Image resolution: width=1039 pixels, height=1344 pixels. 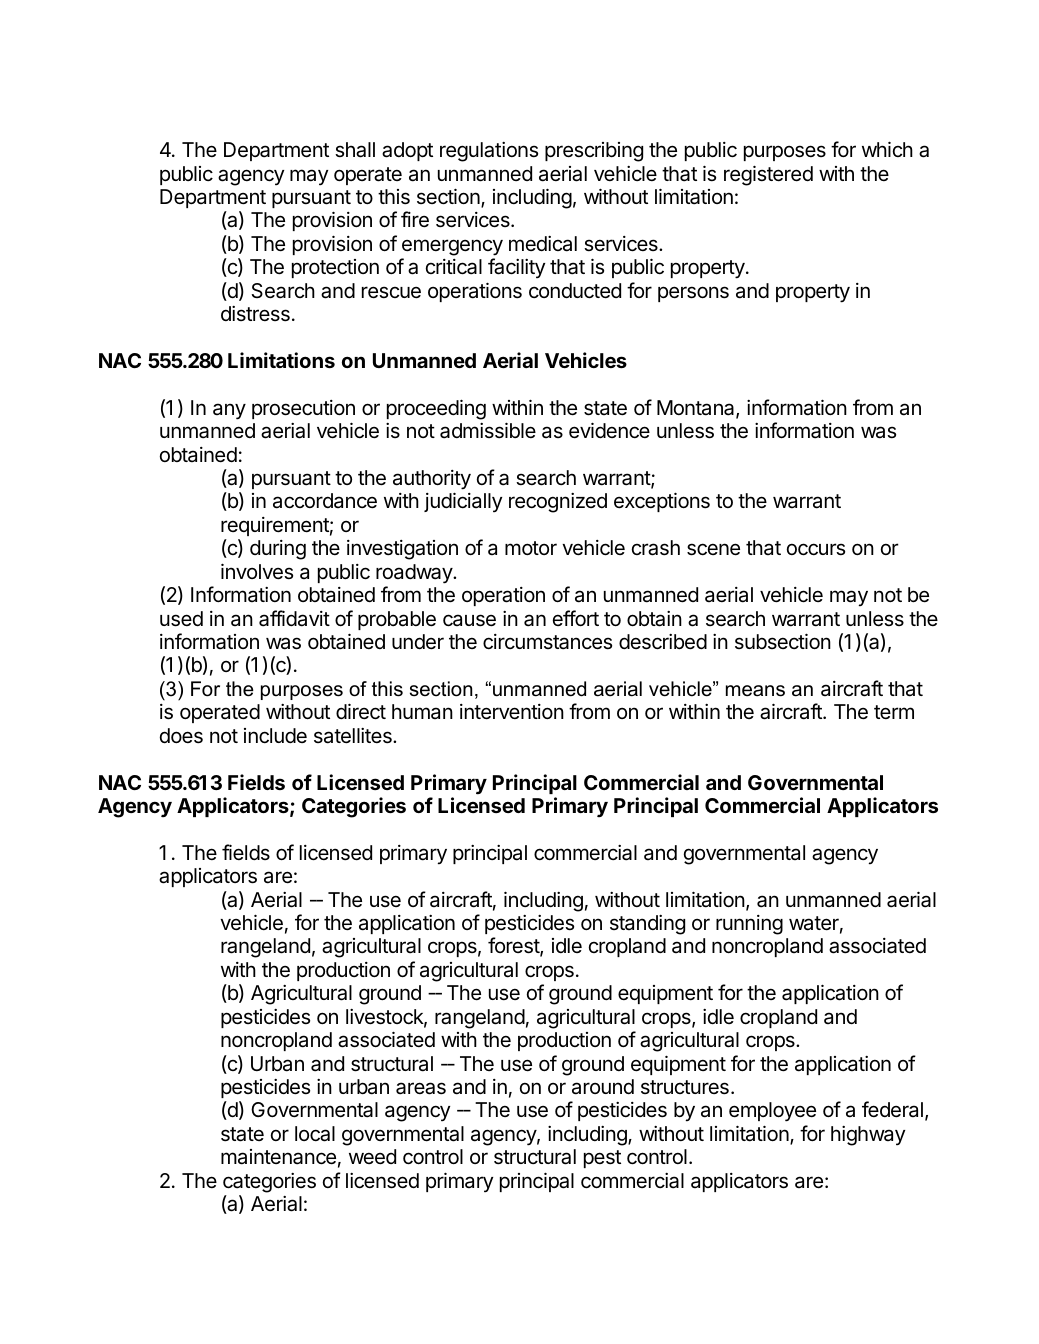 What do you see at coordinates (278, 1157) in the screenshot?
I see `maintenance` at bounding box center [278, 1157].
